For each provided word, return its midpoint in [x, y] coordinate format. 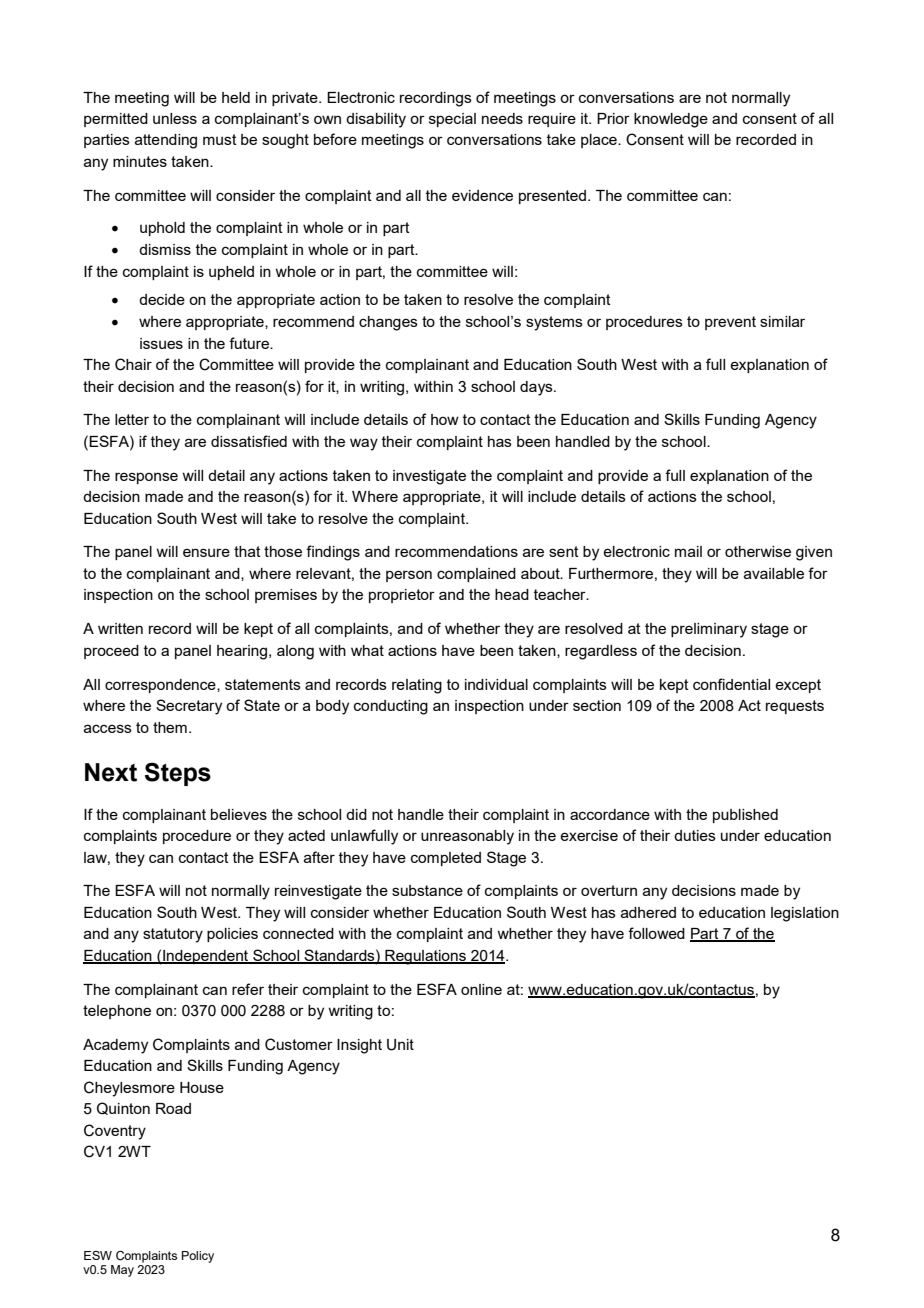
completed [446, 859]
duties [695, 835]
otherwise [758, 551]
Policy [198, 1257]
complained [476, 575]
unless [175, 118]
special [452, 120]
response [146, 478]
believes [239, 814]
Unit [400, 1045]
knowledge [671, 120]
